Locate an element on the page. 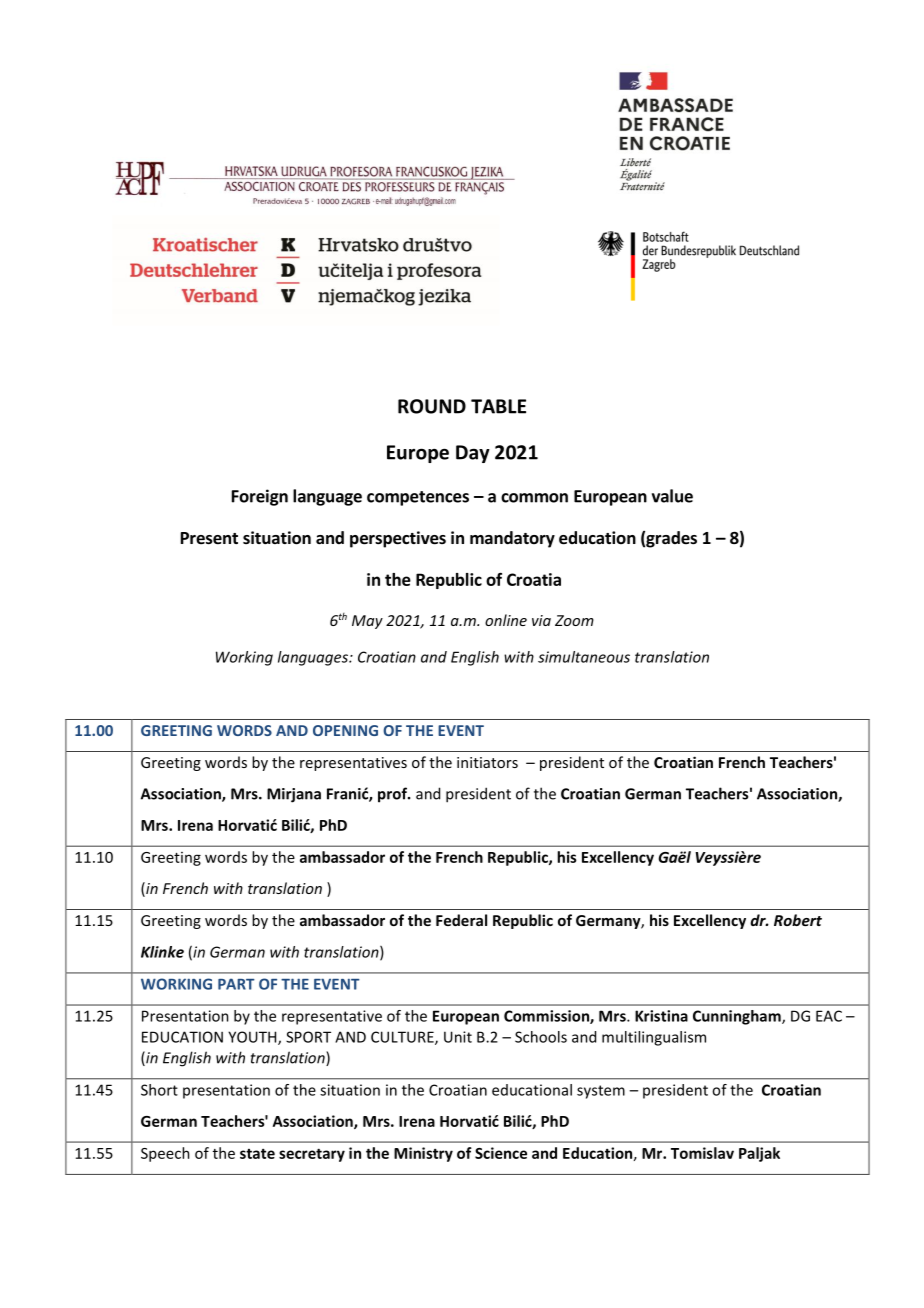  Science is located at coordinates (501, 1153).
